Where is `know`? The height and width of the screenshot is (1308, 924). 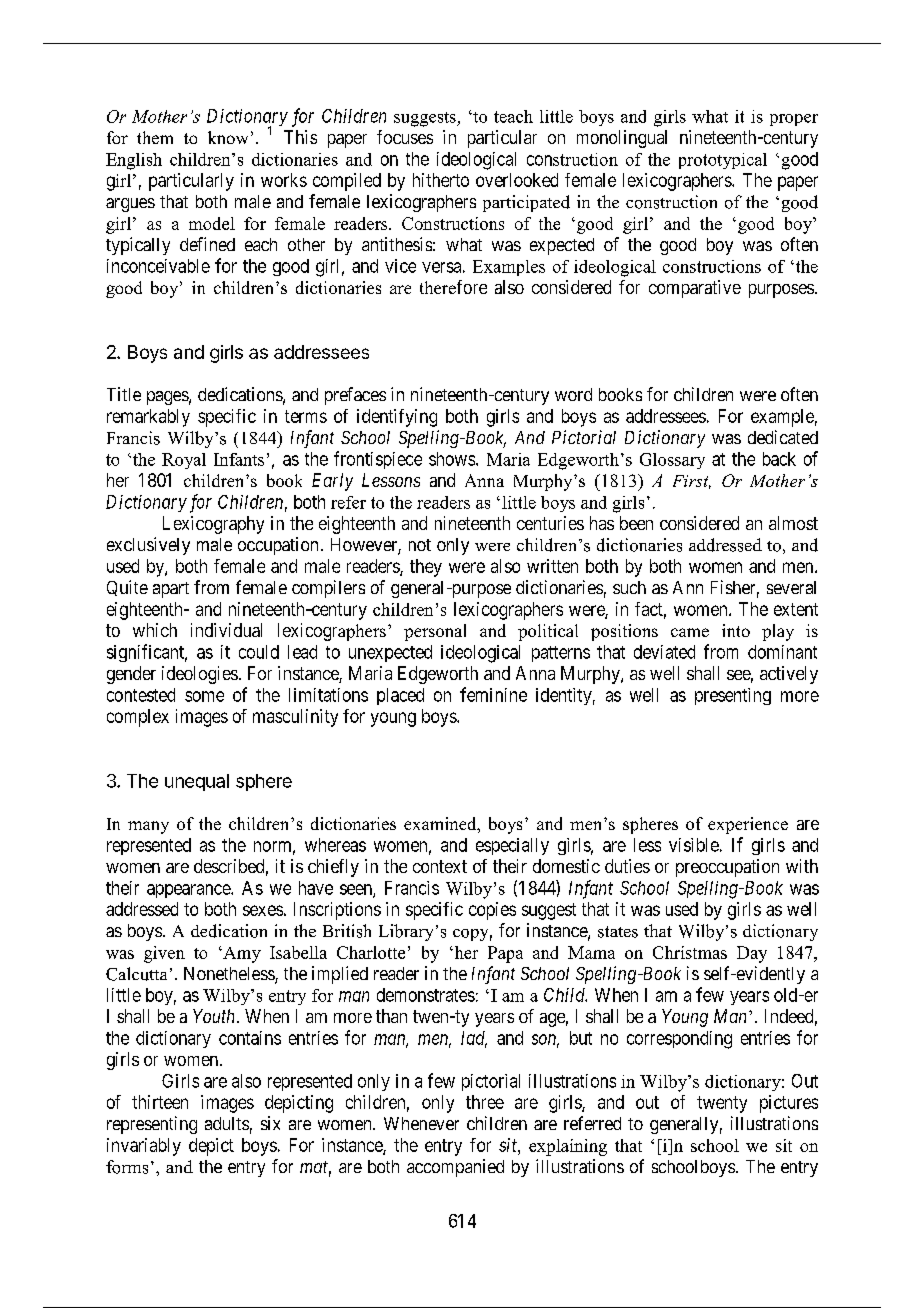
know is located at coordinates (228, 137).
